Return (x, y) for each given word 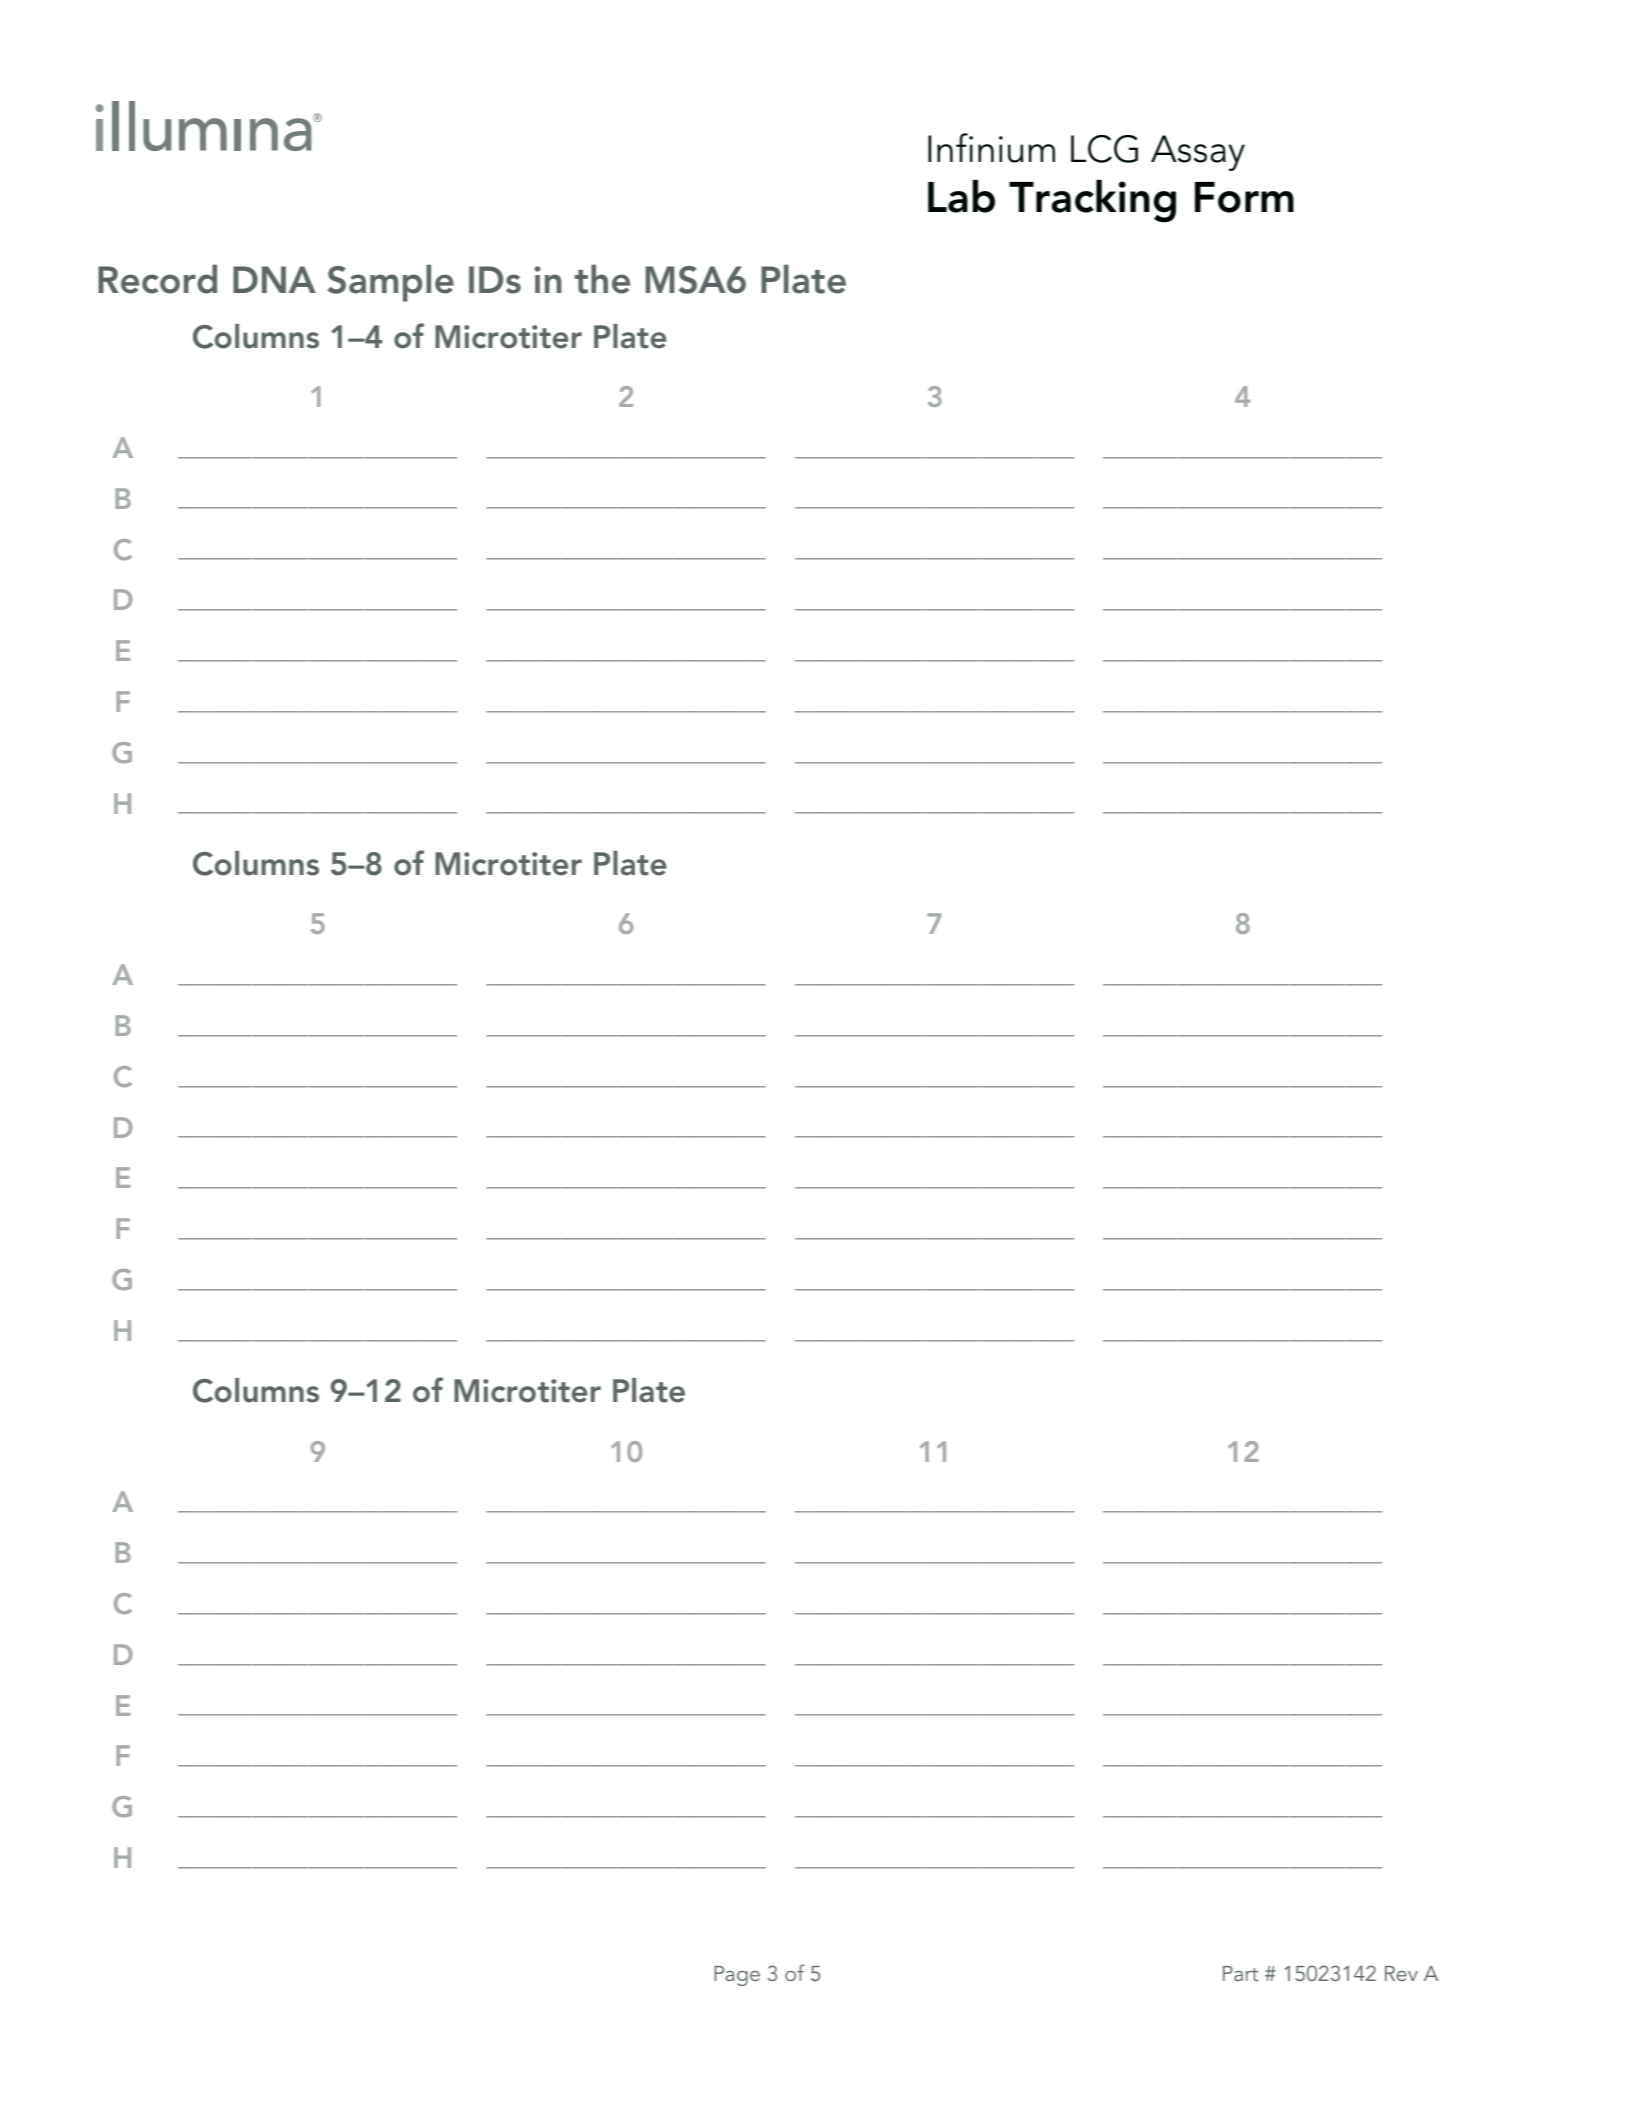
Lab (961, 196)
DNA (274, 279)
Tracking (1092, 201)
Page (737, 1976)
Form (1244, 197)
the (602, 279)
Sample (391, 283)
